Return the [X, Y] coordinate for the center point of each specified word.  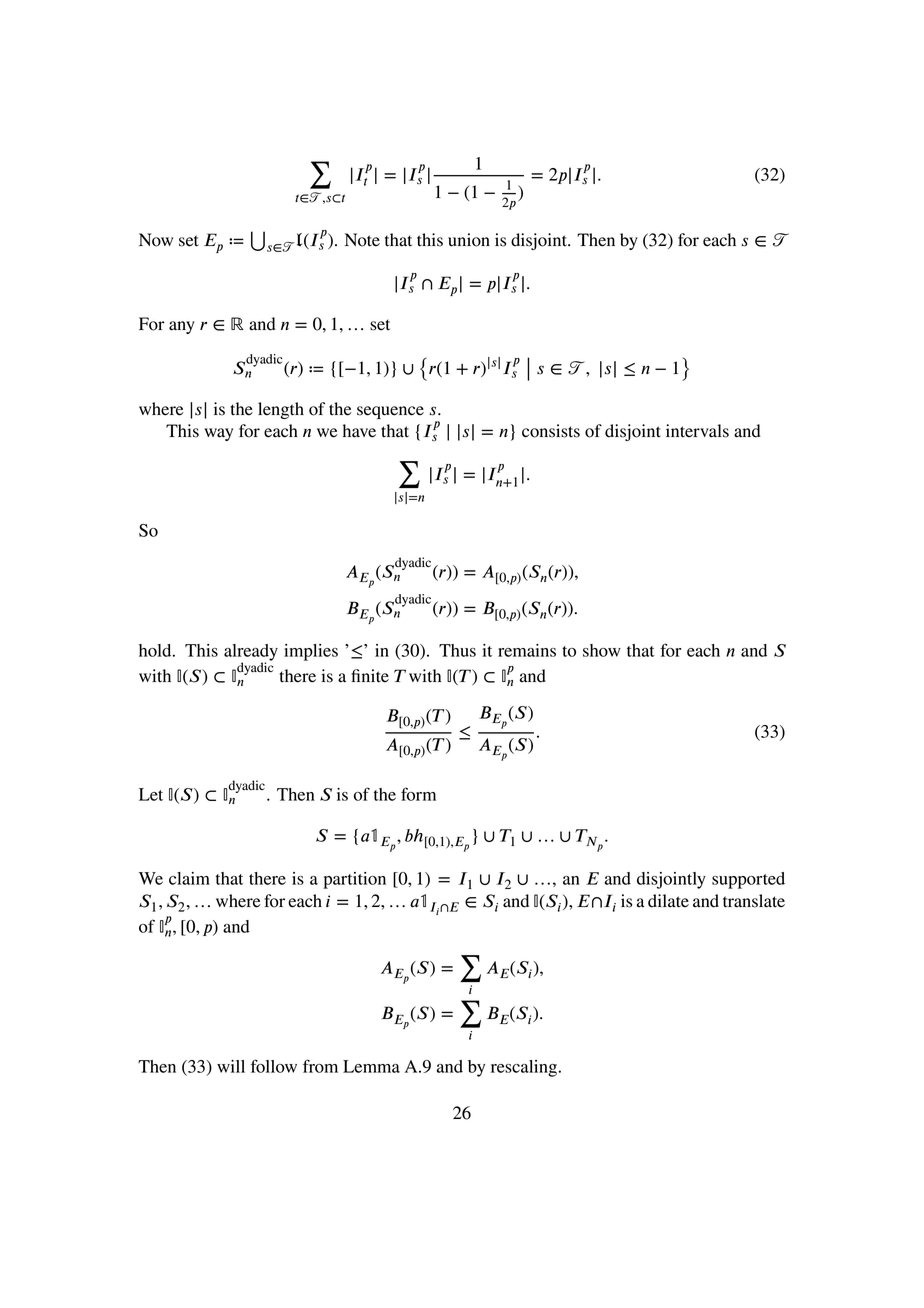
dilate [668, 901]
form [418, 794]
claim [189, 878]
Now [156, 240]
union [469, 240]
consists [551, 431]
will [231, 1066]
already [251, 653]
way [218, 434]
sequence [390, 412]
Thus [457, 650]
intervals [697, 431]
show [602, 650]
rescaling [524, 1068]
